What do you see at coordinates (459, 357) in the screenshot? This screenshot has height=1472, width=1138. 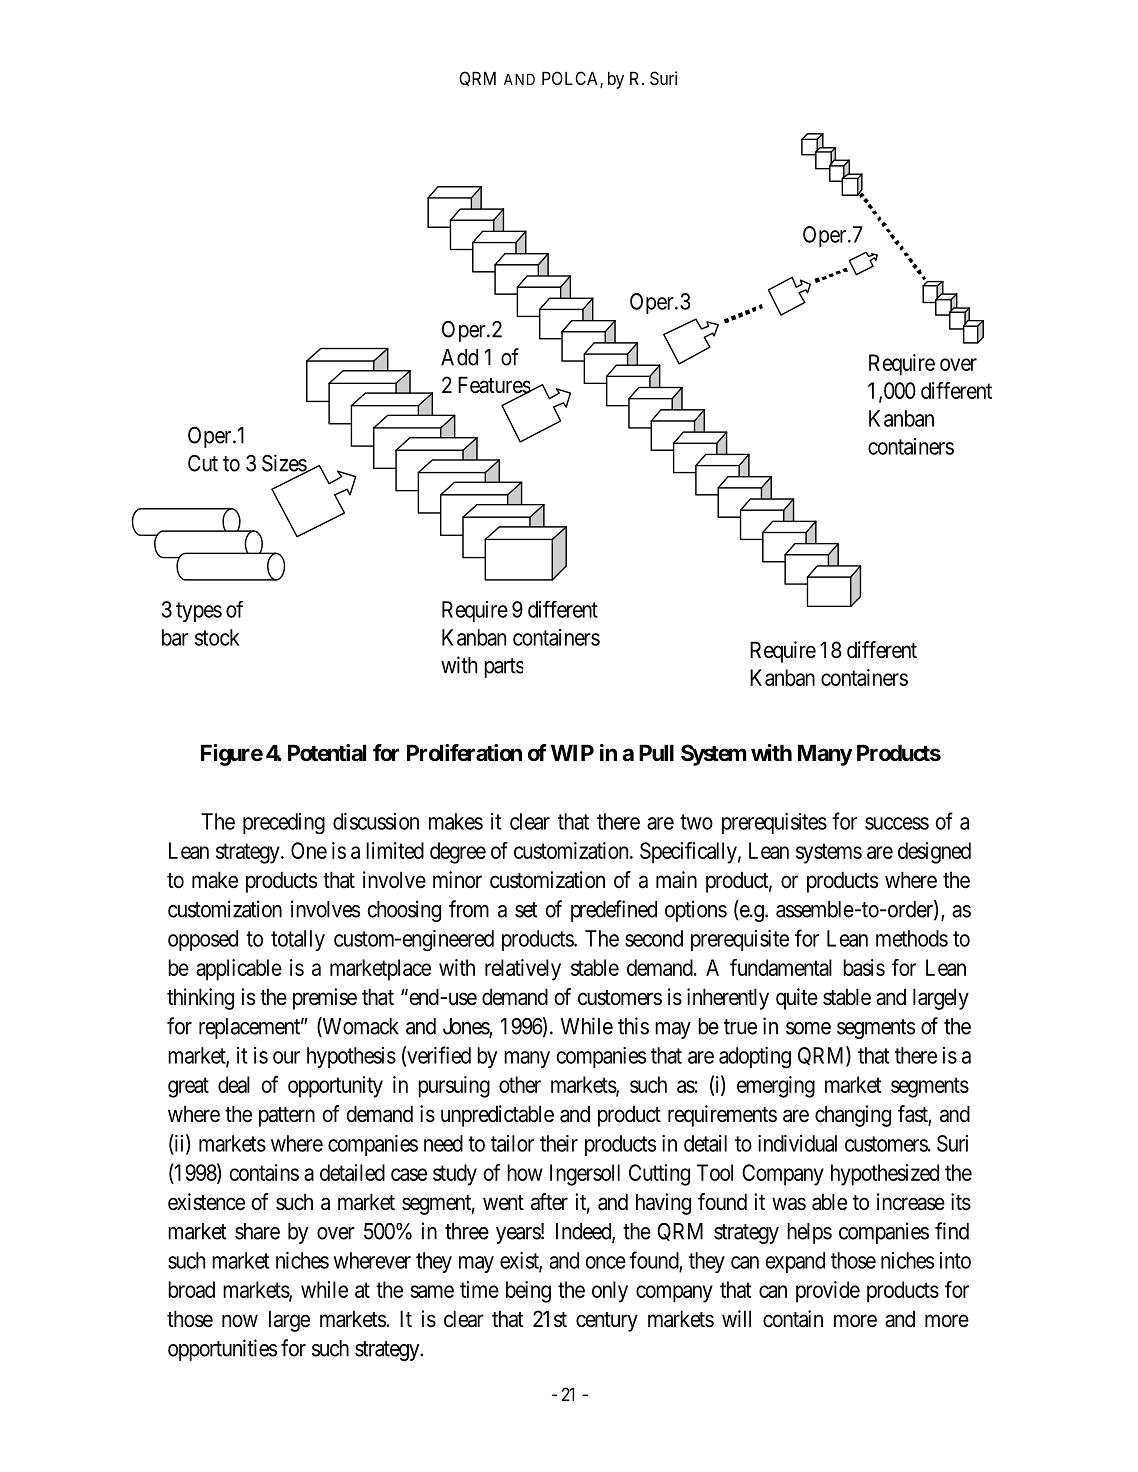 I see `Add` at bounding box center [459, 357].
